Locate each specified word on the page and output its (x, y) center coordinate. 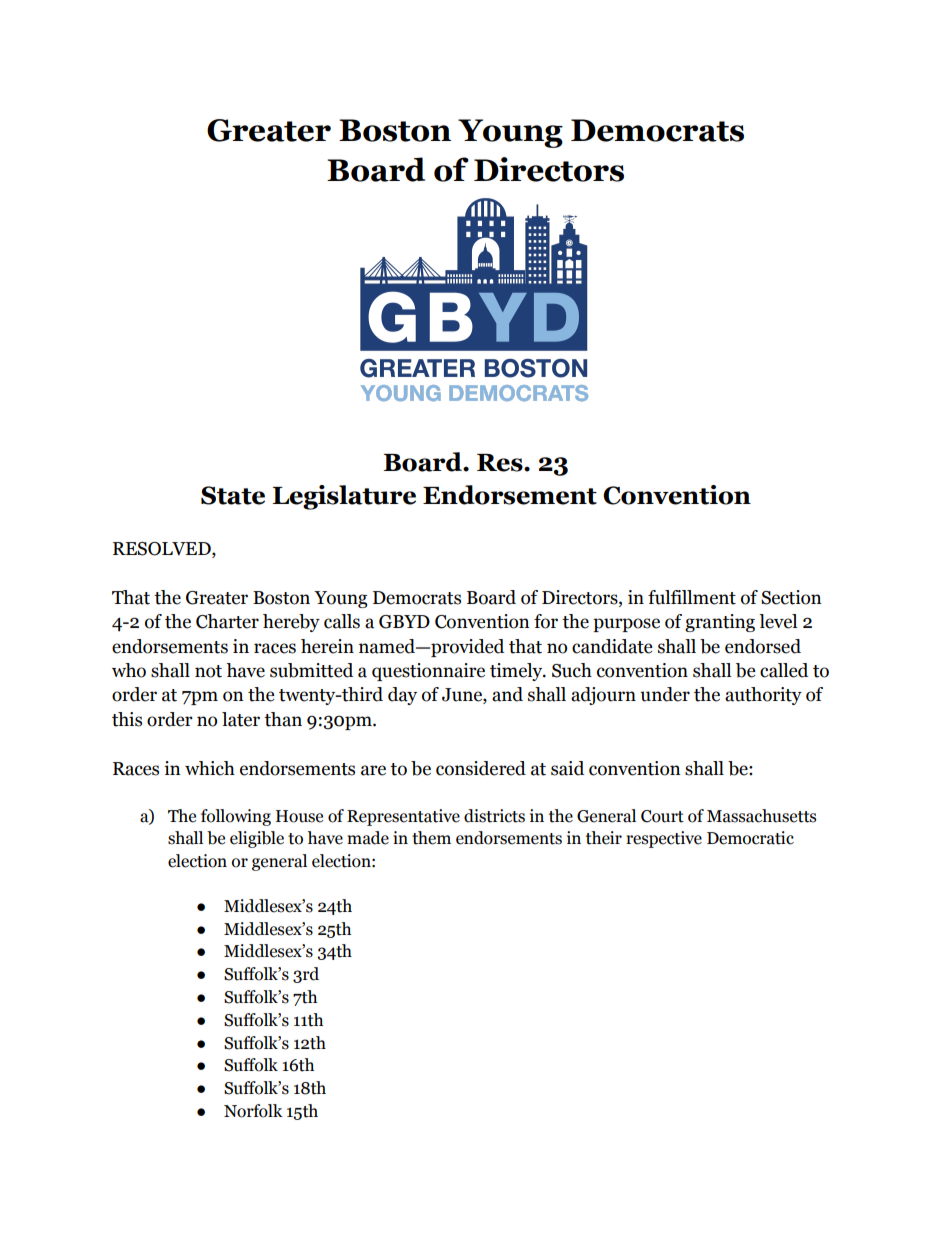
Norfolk (253, 1111)
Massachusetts (761, 816)
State (233, 495)
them (431, 838)
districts (494, 816)
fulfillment (692, 597)
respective (664, 839)
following (236, 817)
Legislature (344, 497)
